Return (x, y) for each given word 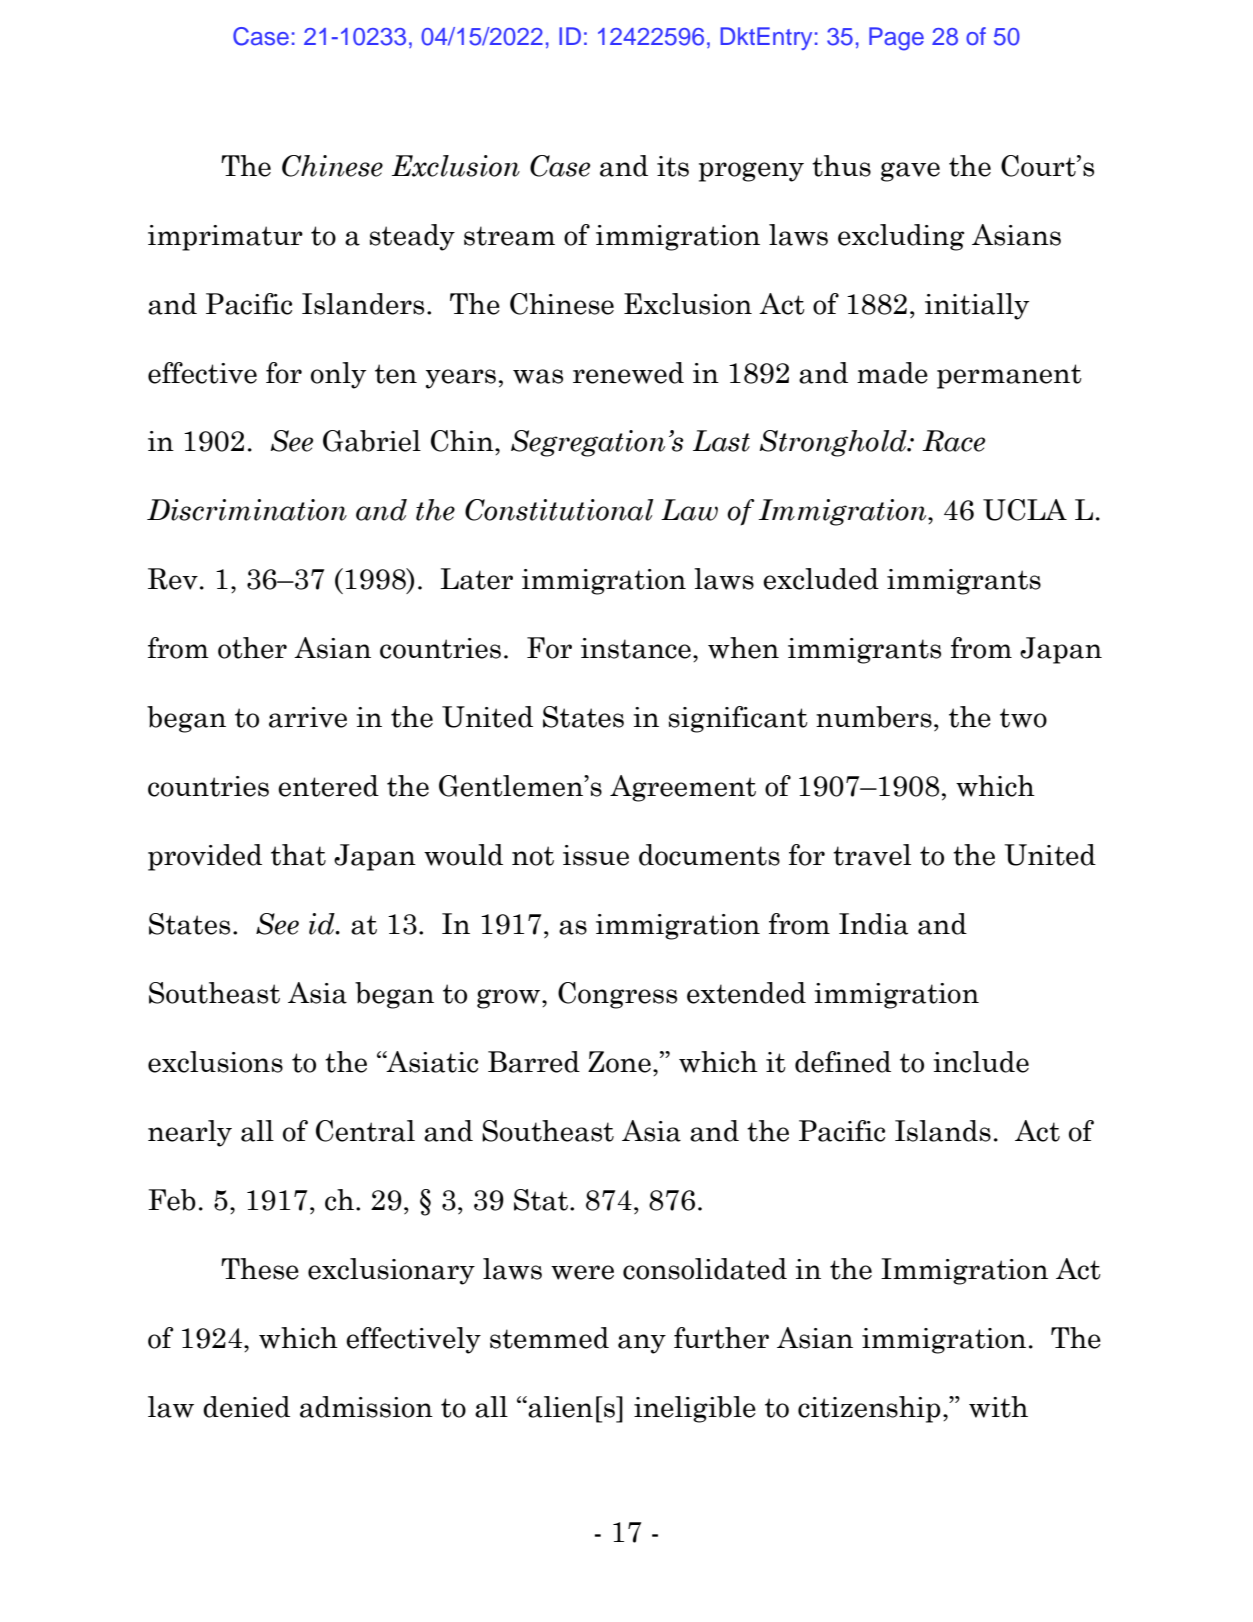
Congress (617, 995)
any (642, 1344)
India (873, 924)
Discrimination (247, 510)
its (673, 166)
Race (953, 441)
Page (896, 39)
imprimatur (225, 238)
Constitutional (559, 510)
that (298, 855)
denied (246, 1407)
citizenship (869, 1409)
